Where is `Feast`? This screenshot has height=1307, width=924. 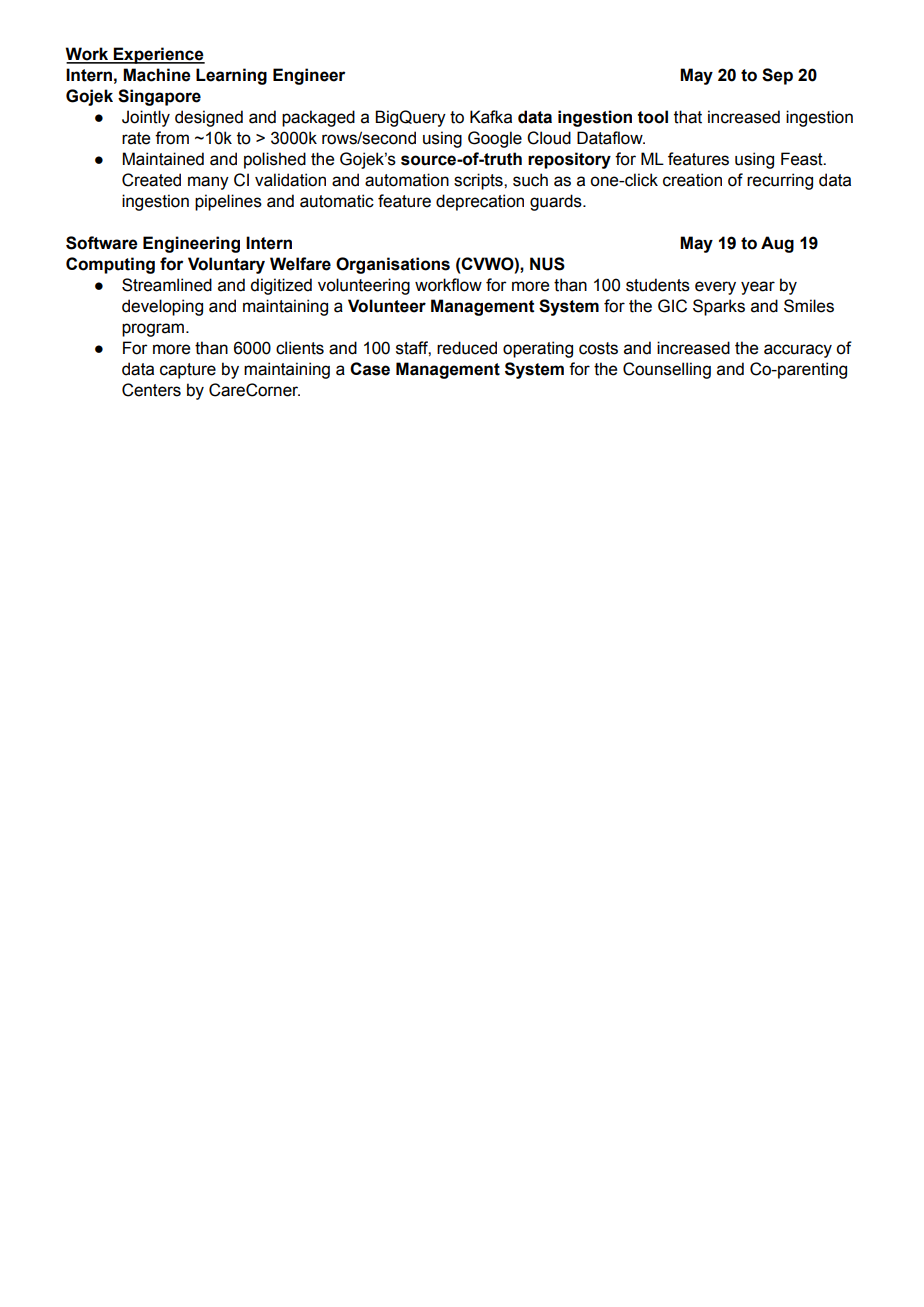
Feast is located at coordinates (803, 159).
